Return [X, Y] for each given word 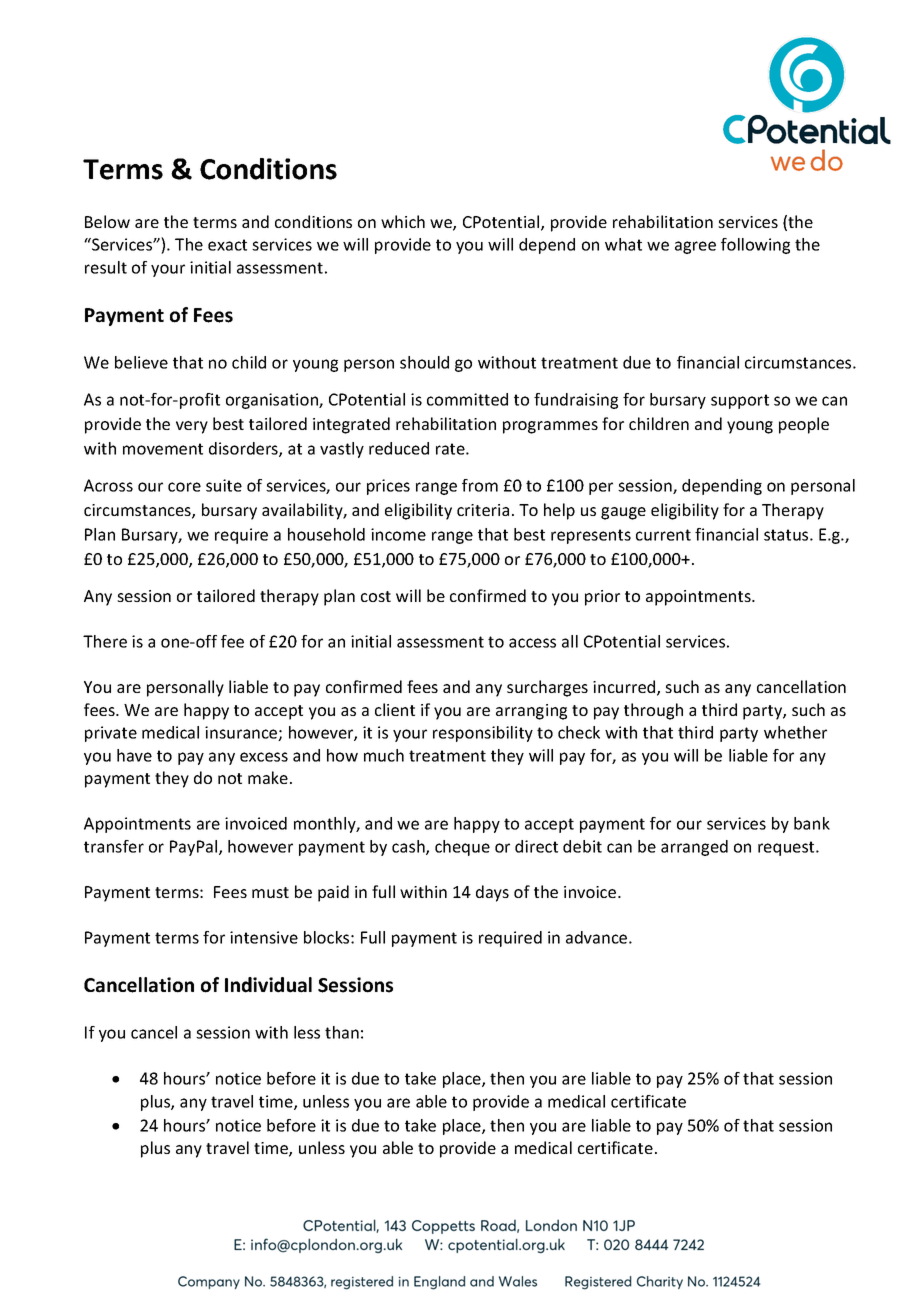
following [755, 246]
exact [227, 245]
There [105, 641]
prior [602, 598]
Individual [268, 985]
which [403, 221]
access [532, 643]
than [342, 1032]
